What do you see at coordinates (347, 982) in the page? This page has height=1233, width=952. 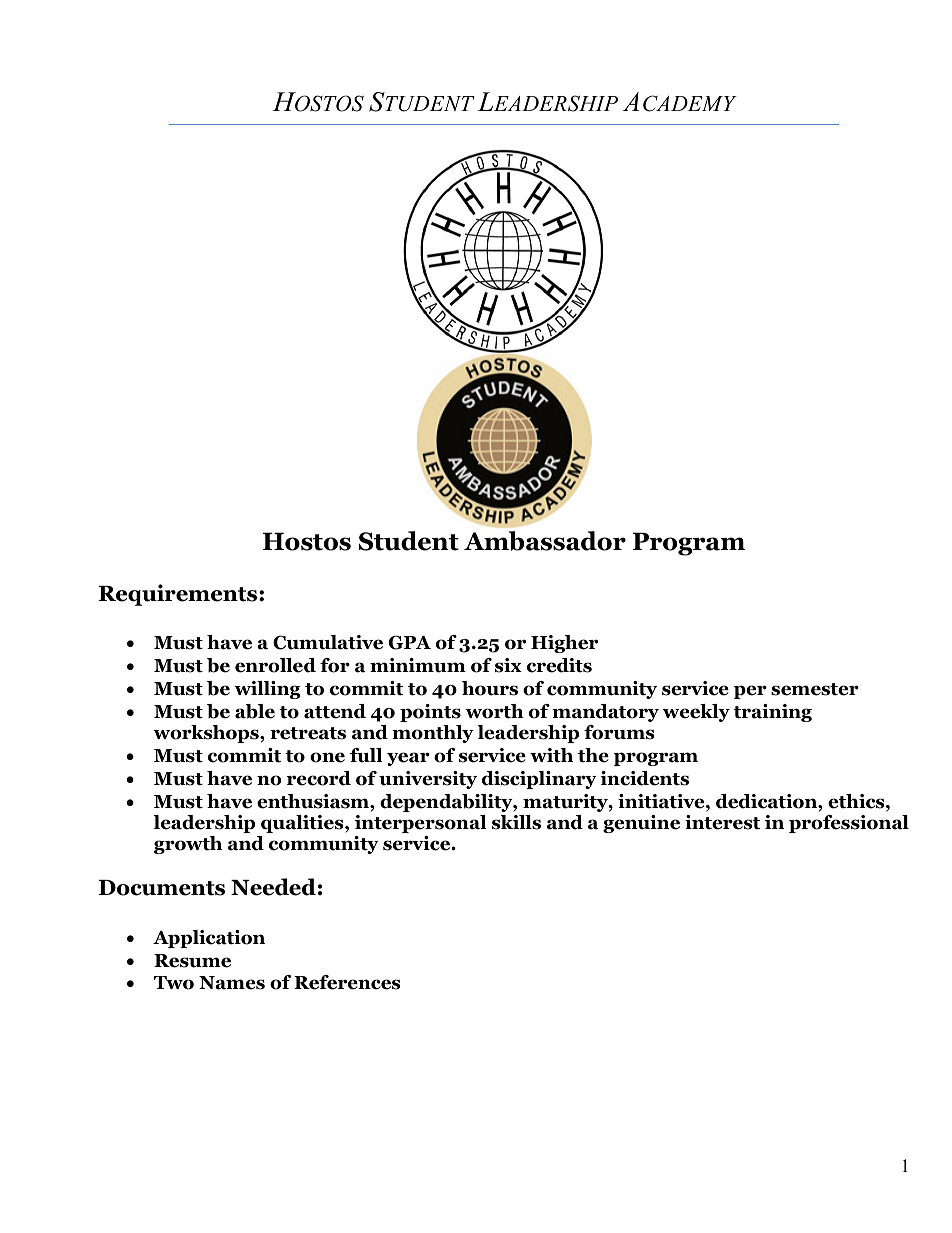 I see `References` at bounding box center [347, 982].
